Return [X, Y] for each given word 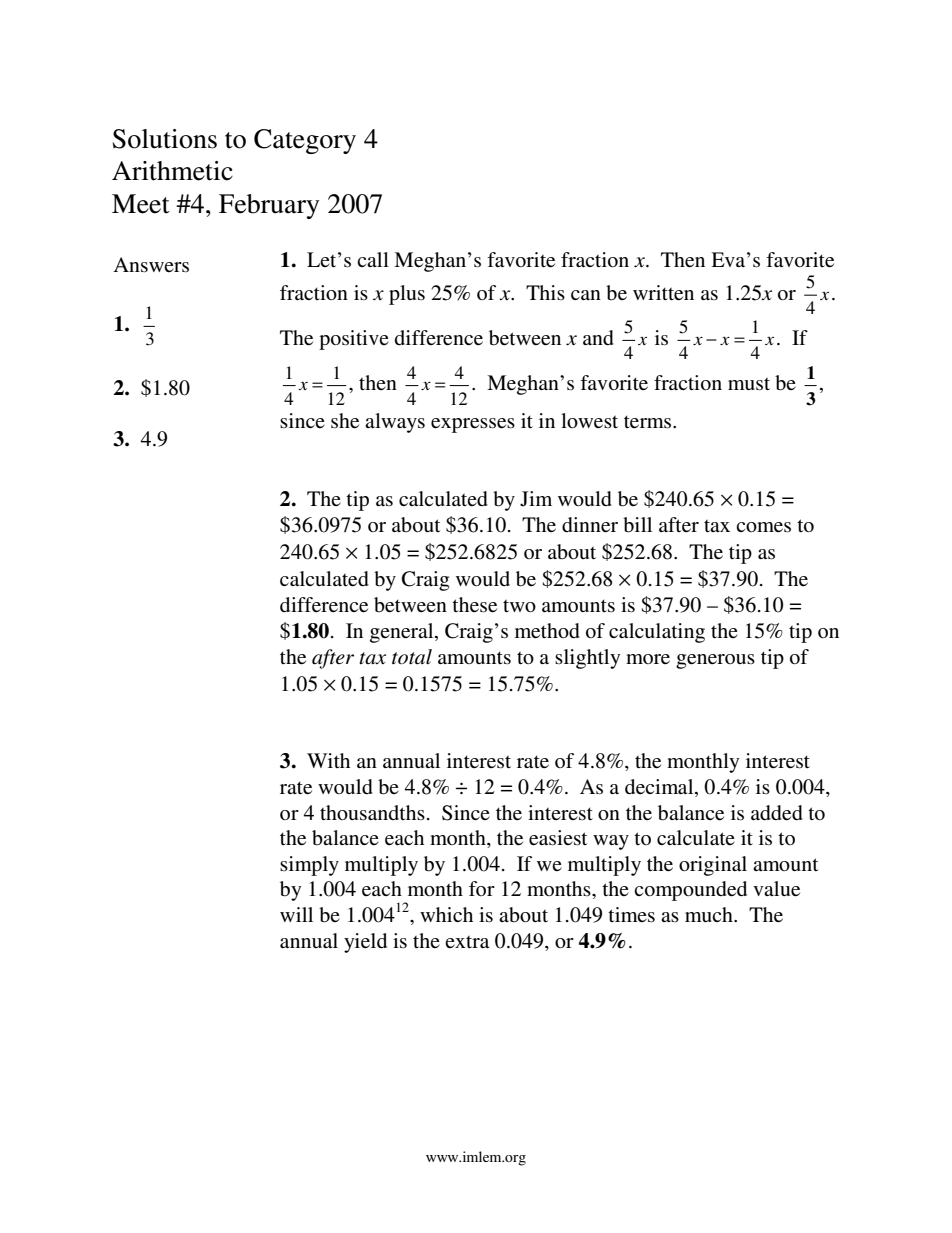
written [663, 293]
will [296, 914]
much [710, 914]
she [345, 421]
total [412, 657]
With [328, 760]
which [446, 914]
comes [763, 527]
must [749, 384]
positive [354, 340]
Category [305, 141]
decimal [660, 788]
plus [407, 295]
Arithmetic [172, 171]
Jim [536, 499]
